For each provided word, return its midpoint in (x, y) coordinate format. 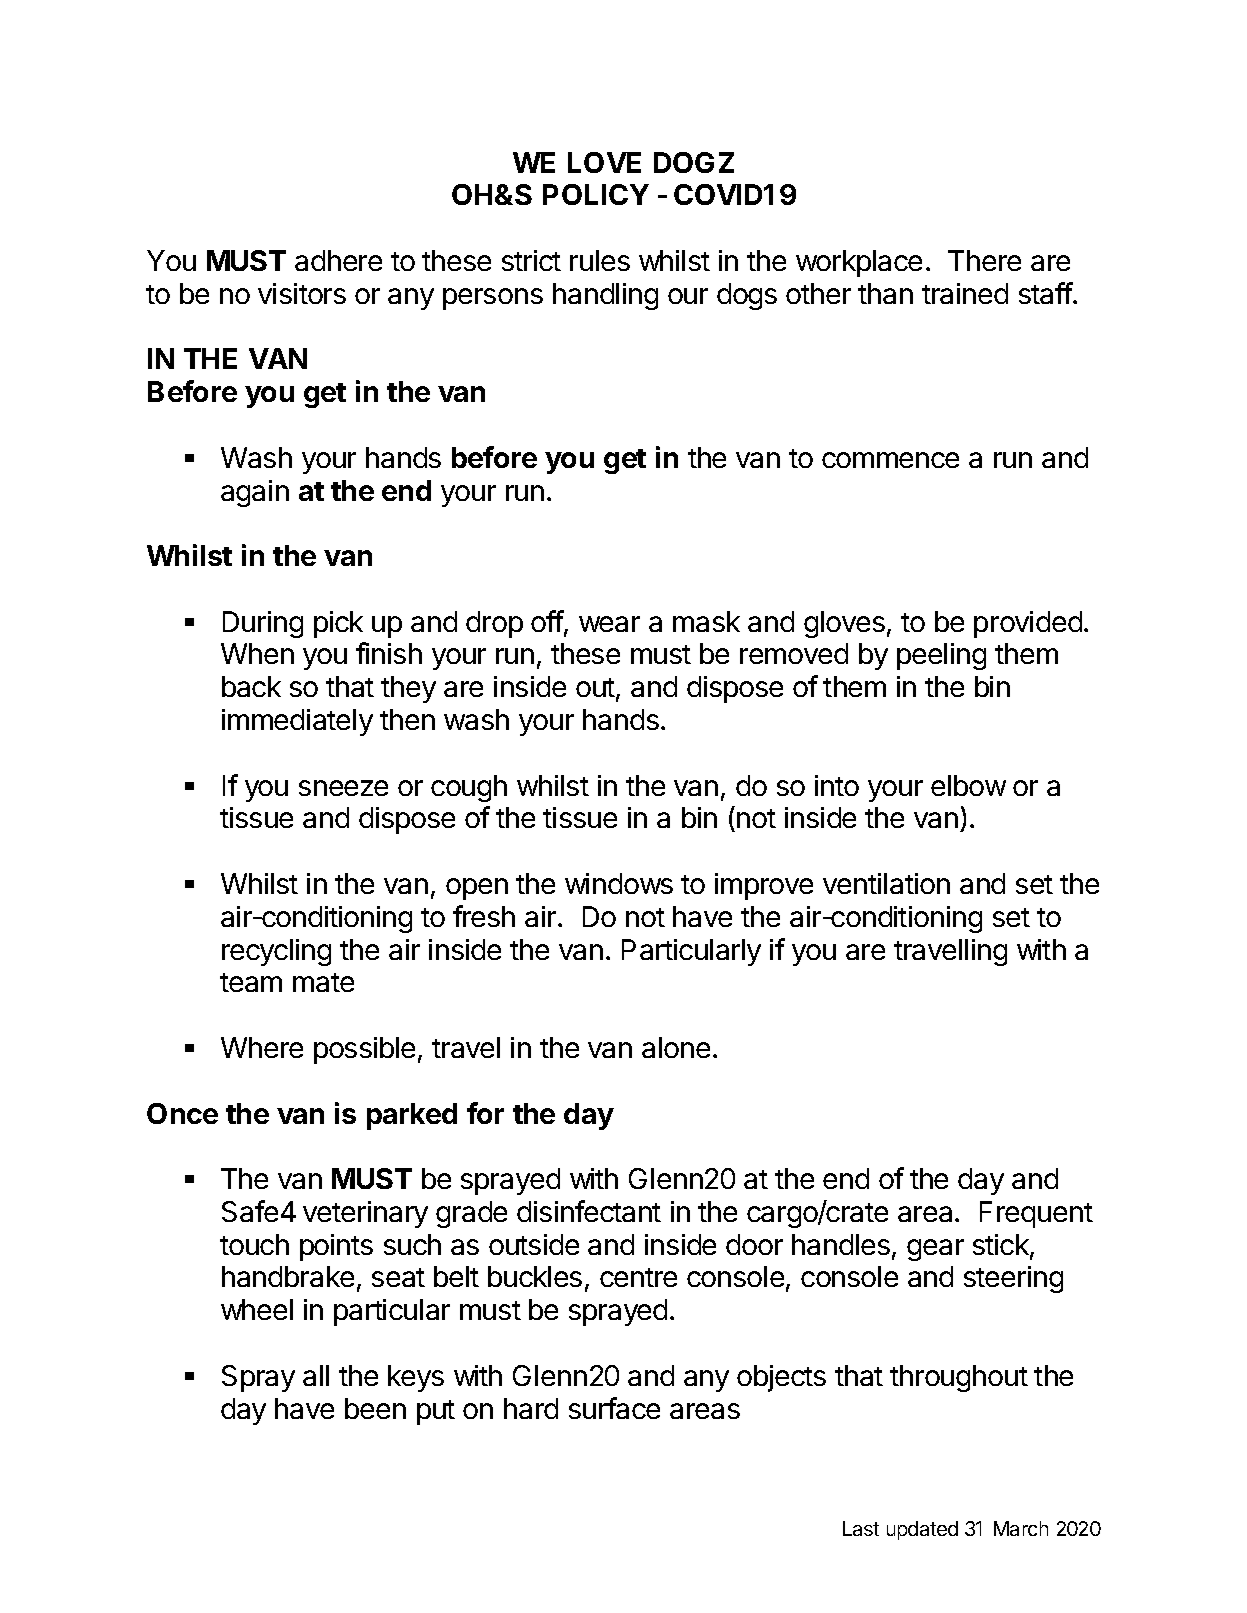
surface (614, 1408)
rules (600, 260)
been (375, 1408)
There (984, 260)
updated (922, 1530)
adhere (338, 260)
